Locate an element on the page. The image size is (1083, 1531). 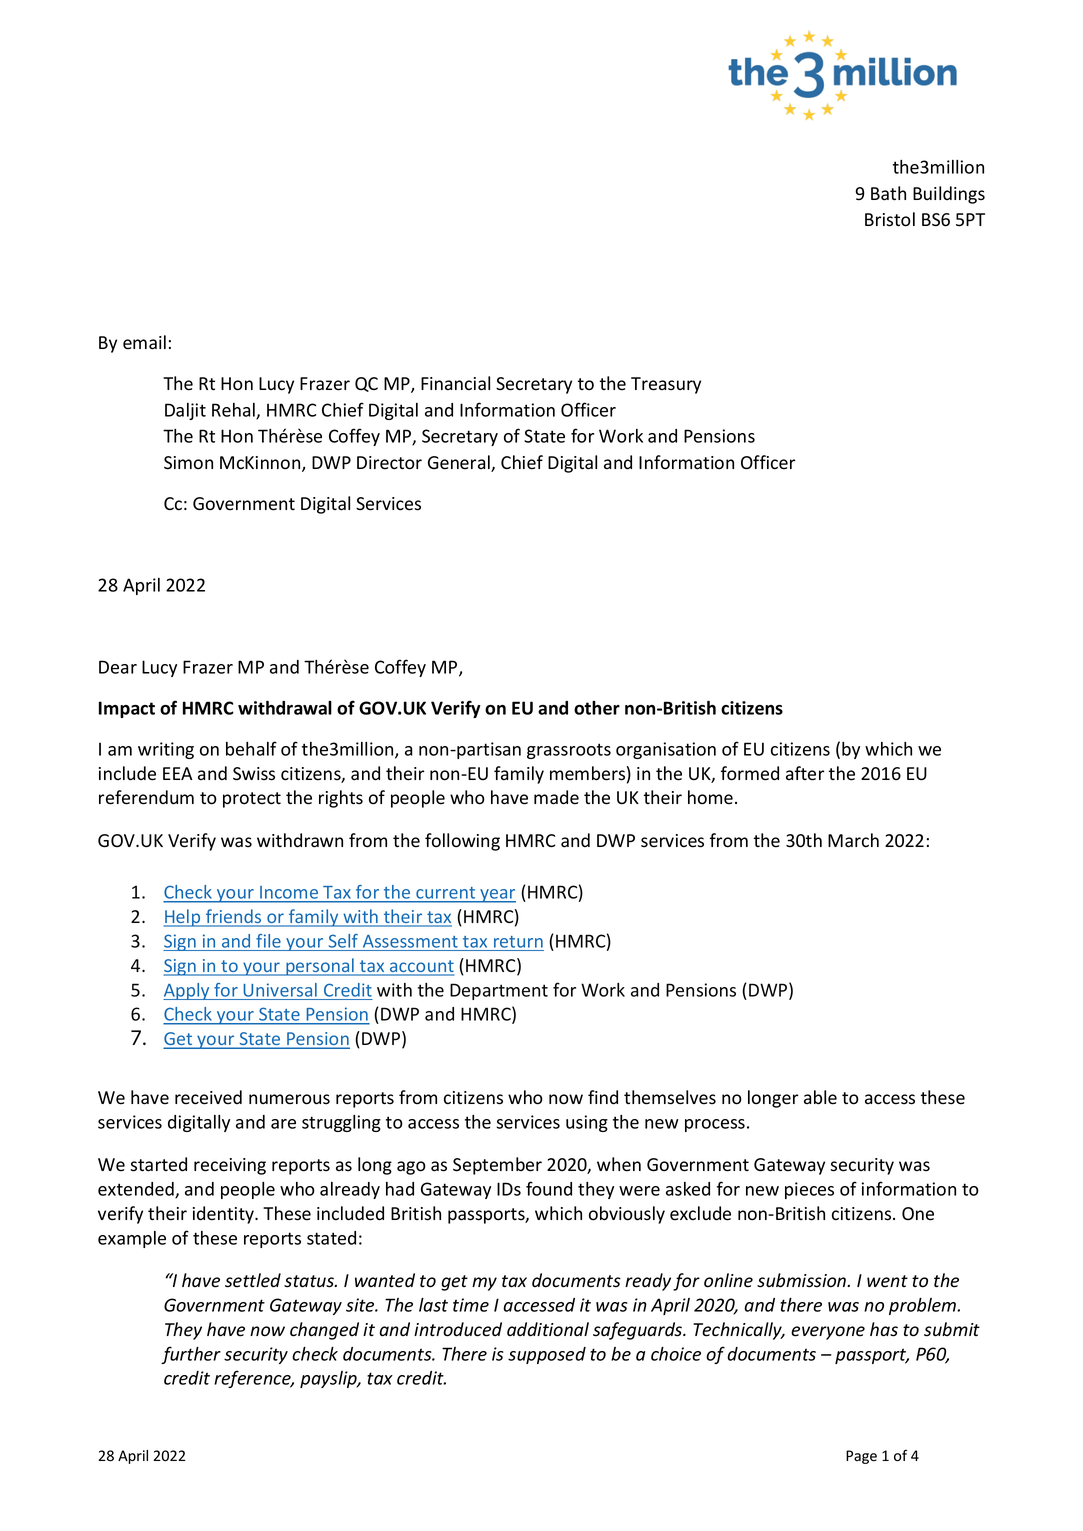
Department is located at coordinates (499, 991).
